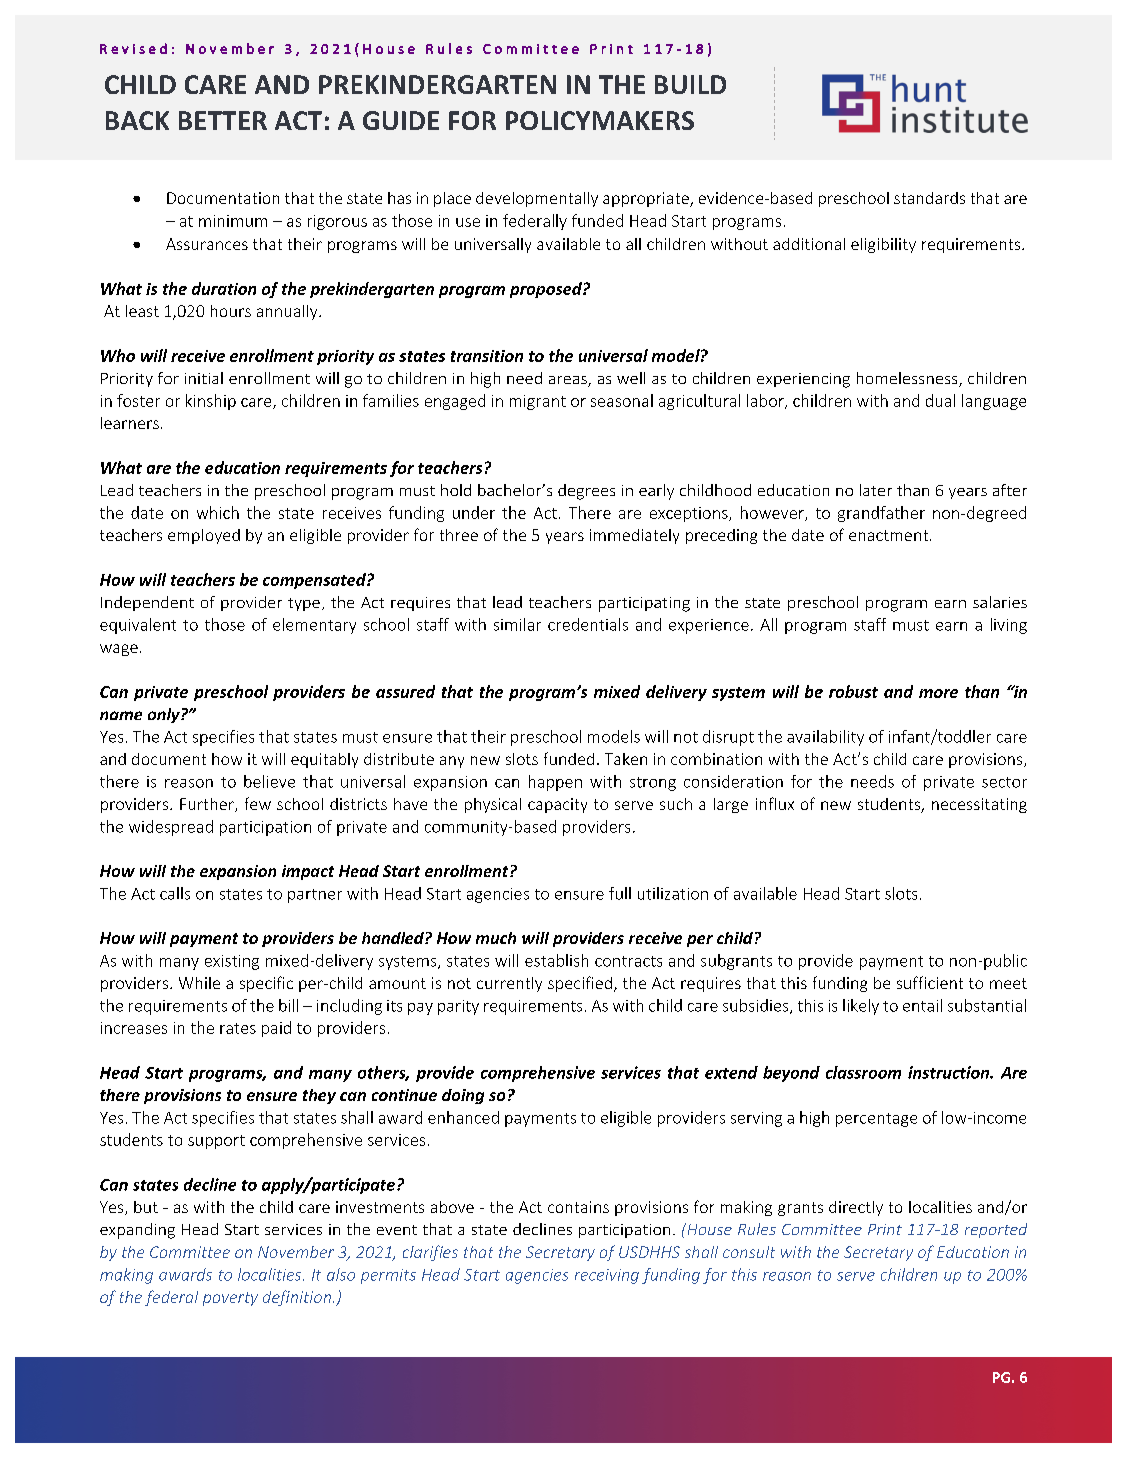 Image resolution: width=1127 pixels, height=1458 pixels. Describe the element at coordinates (929, 198) in the screenshot. I see `standards` at that location.
